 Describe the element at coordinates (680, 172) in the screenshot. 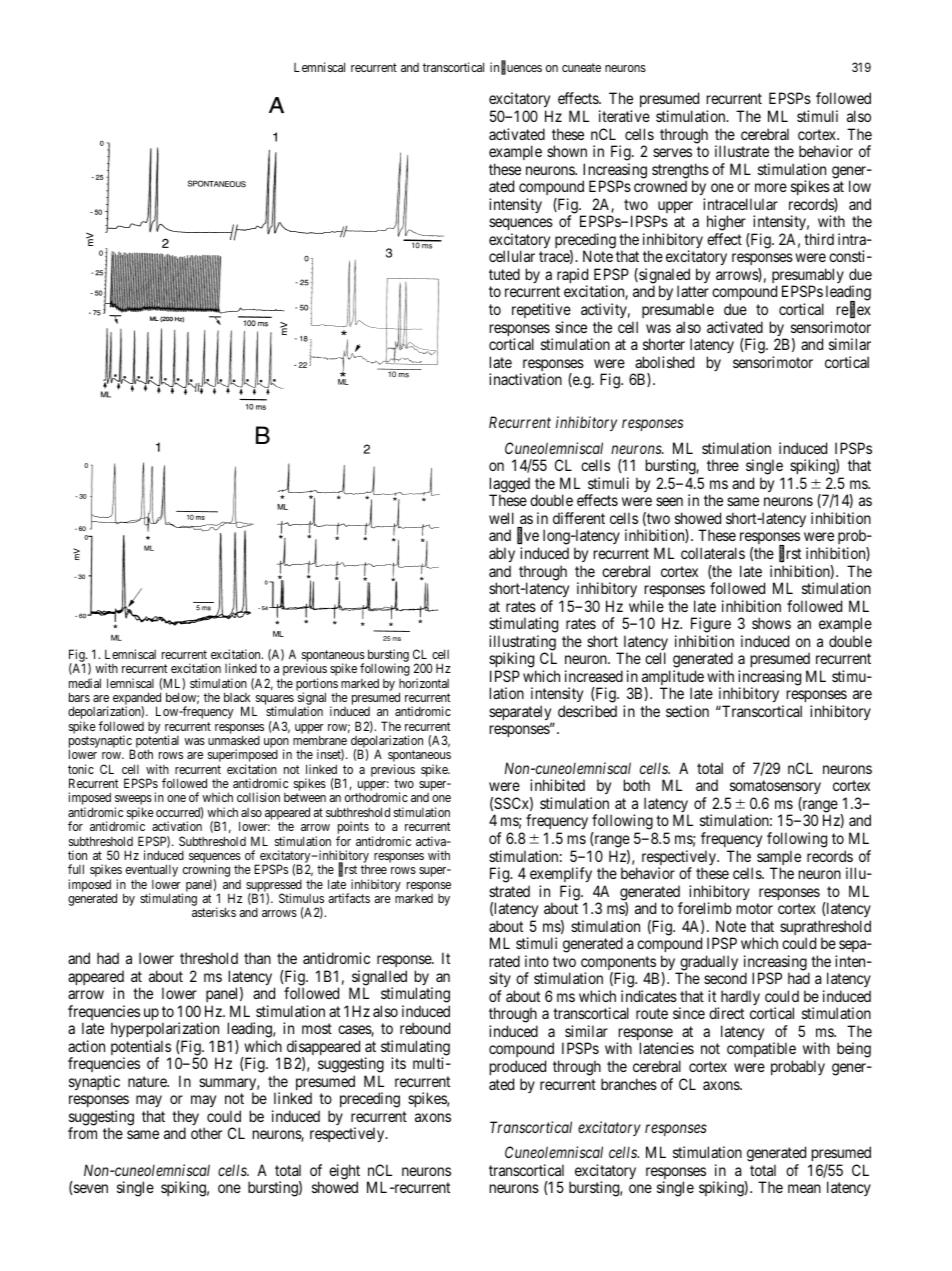

I see `strengths` at that location.
